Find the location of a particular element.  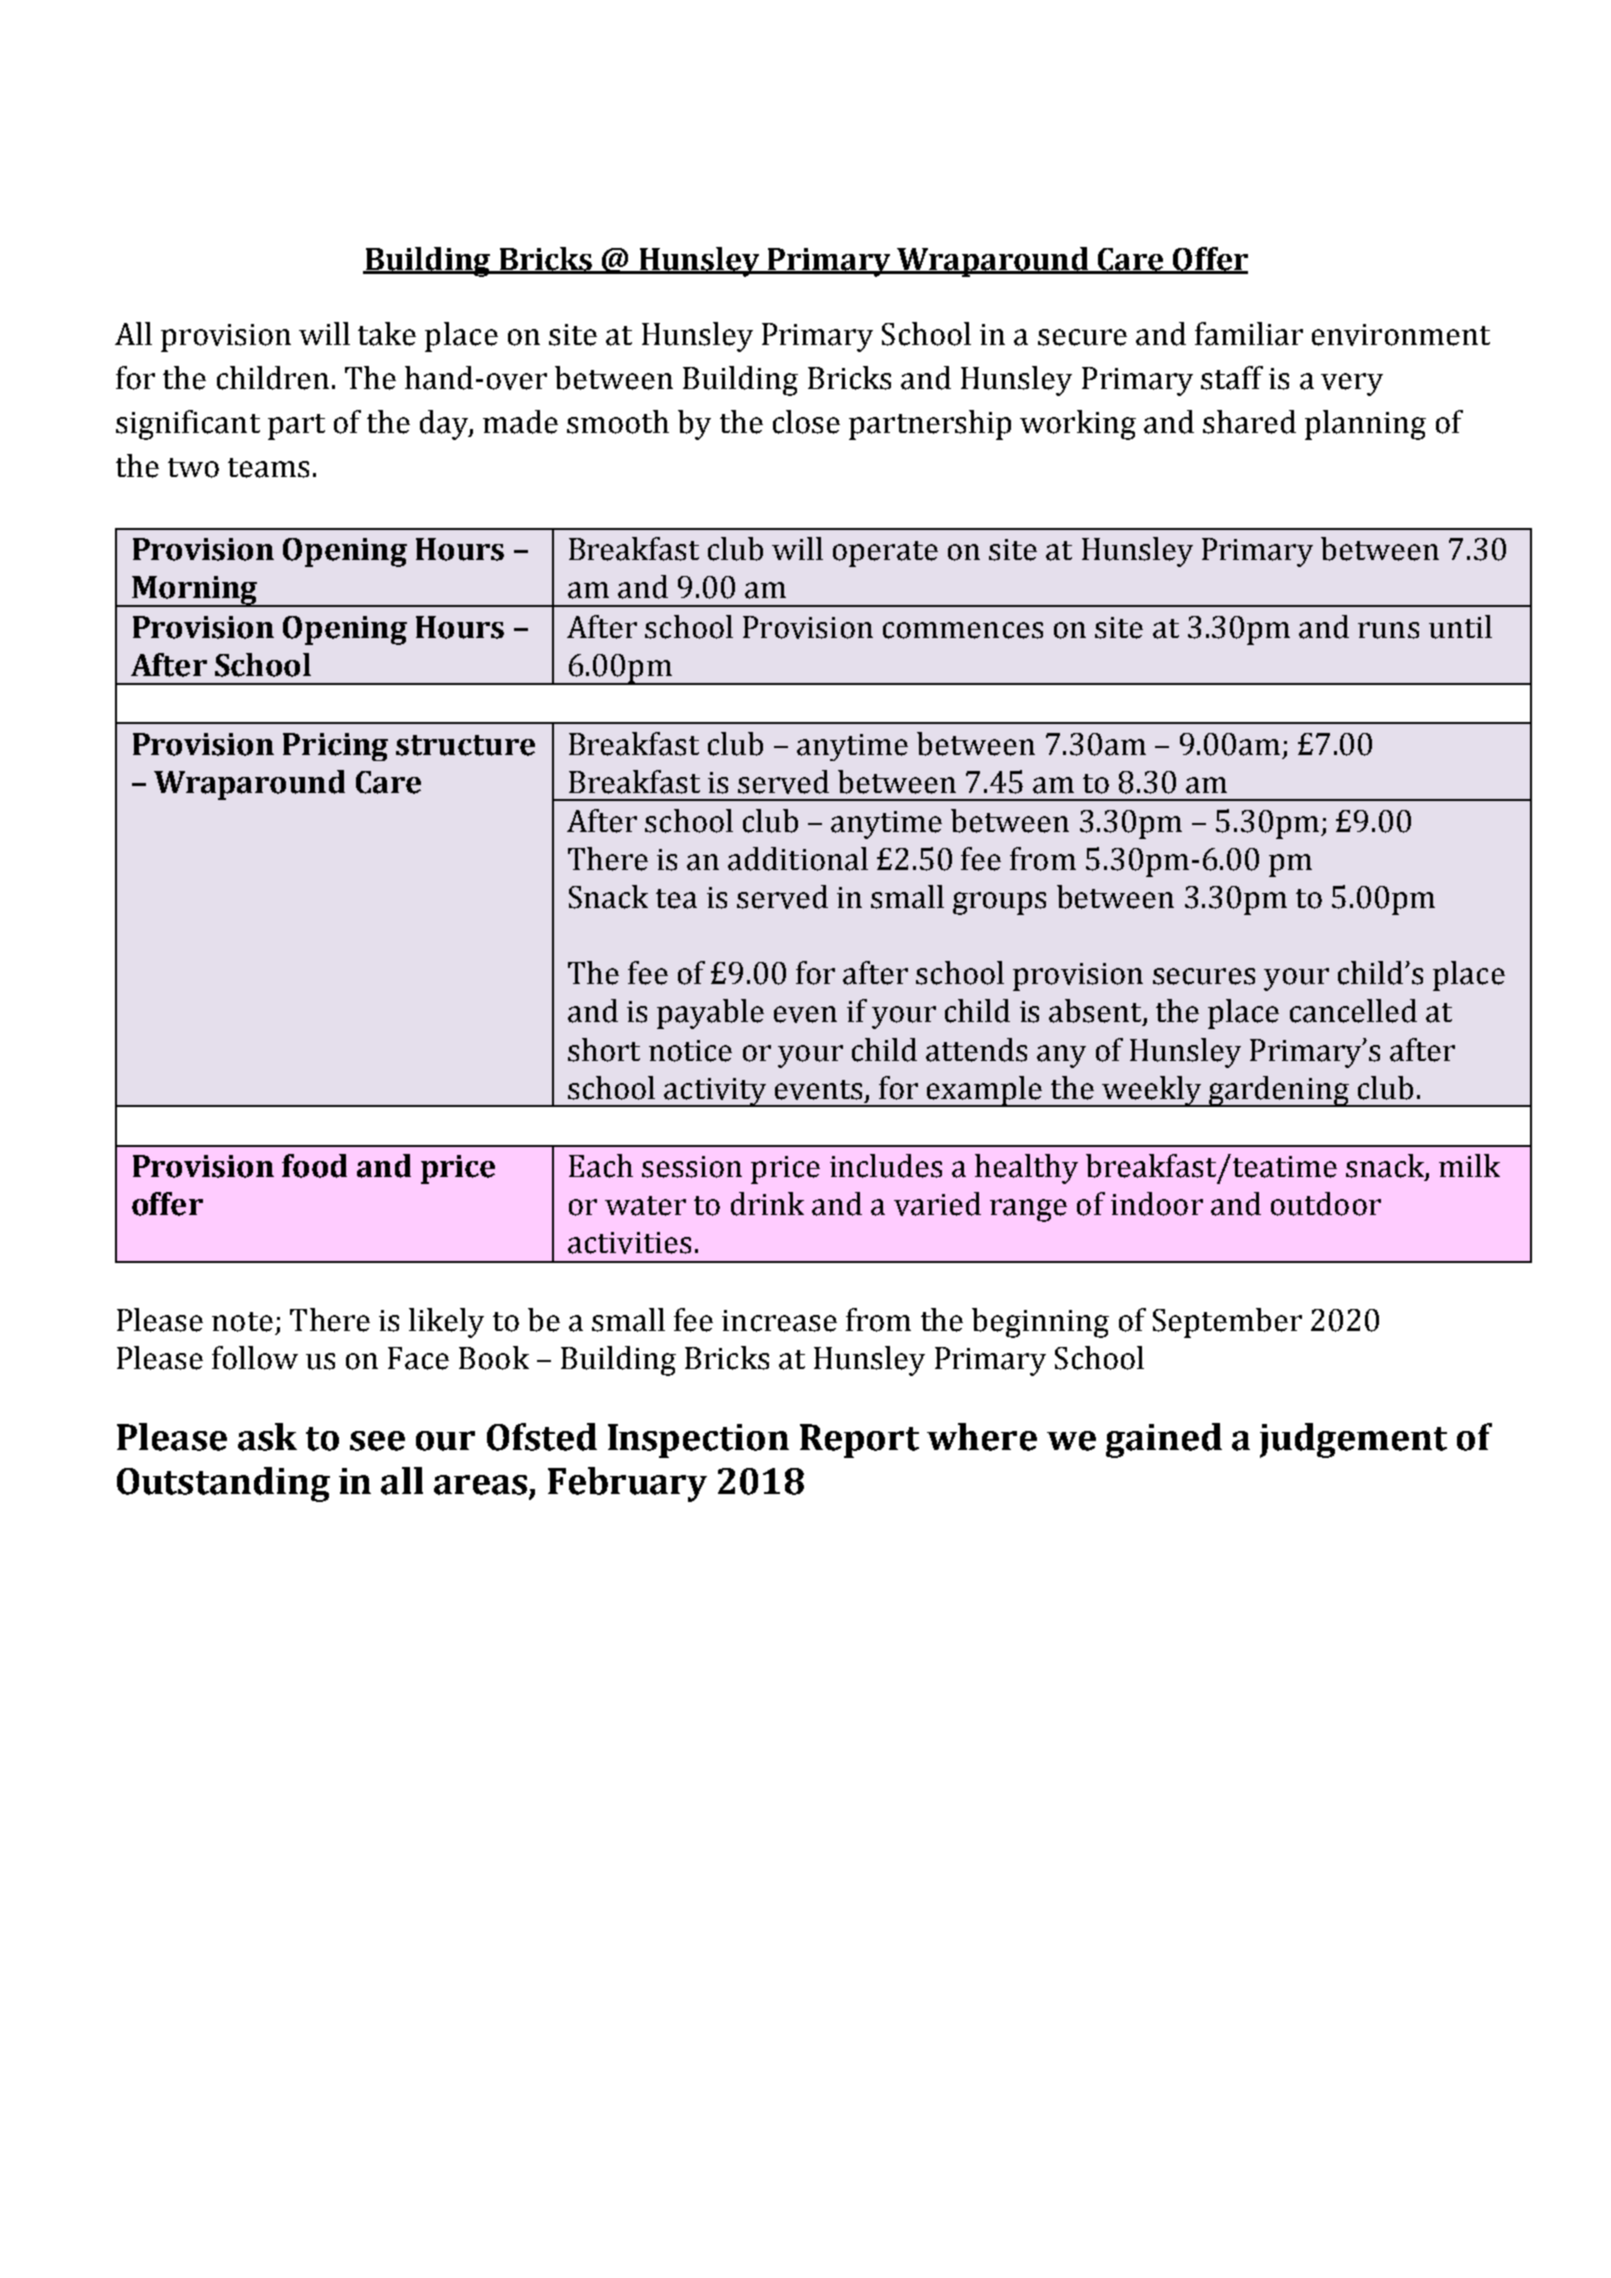

additional is located at coordinates (798, 859).
